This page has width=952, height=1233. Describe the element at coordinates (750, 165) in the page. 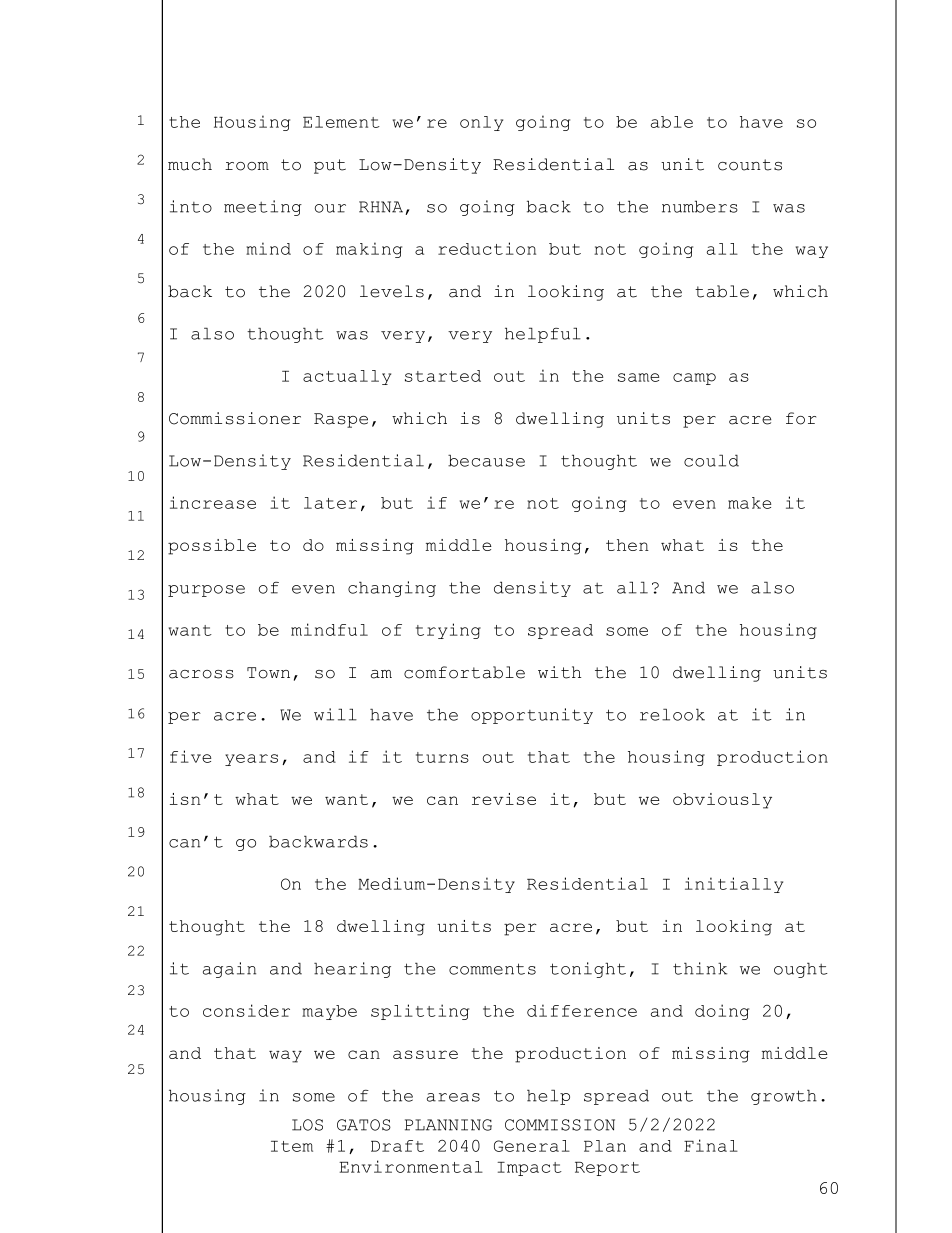

I see `counts` at that location.
